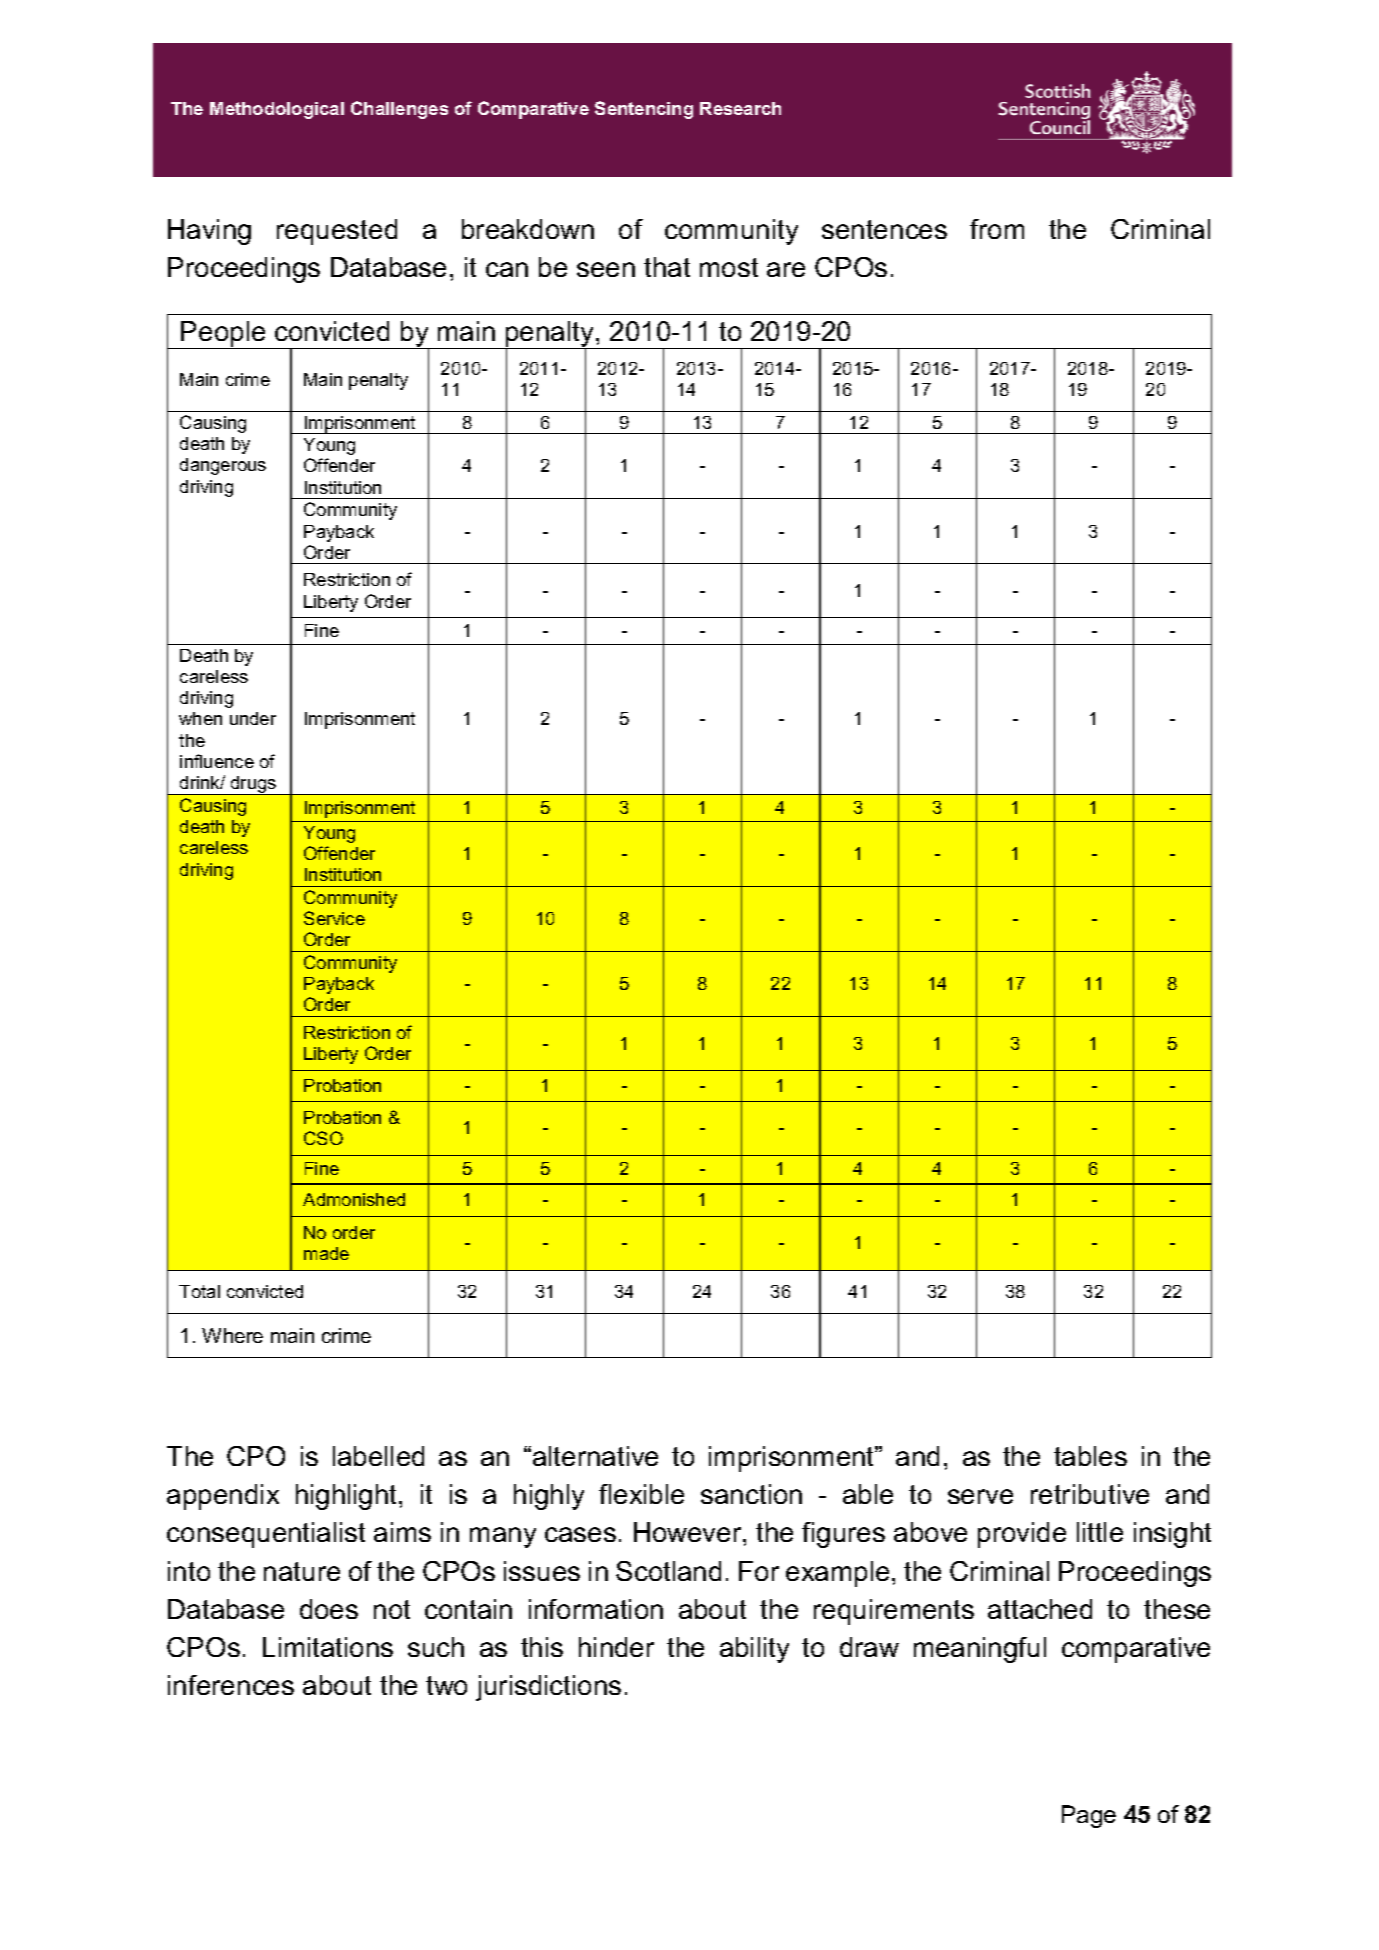 Image resolution: width=1379 pixels, height=1950 pixels. What do you see at coordinates (997, 229) in the page?
I see `from` at bounding box center [997, 229].
